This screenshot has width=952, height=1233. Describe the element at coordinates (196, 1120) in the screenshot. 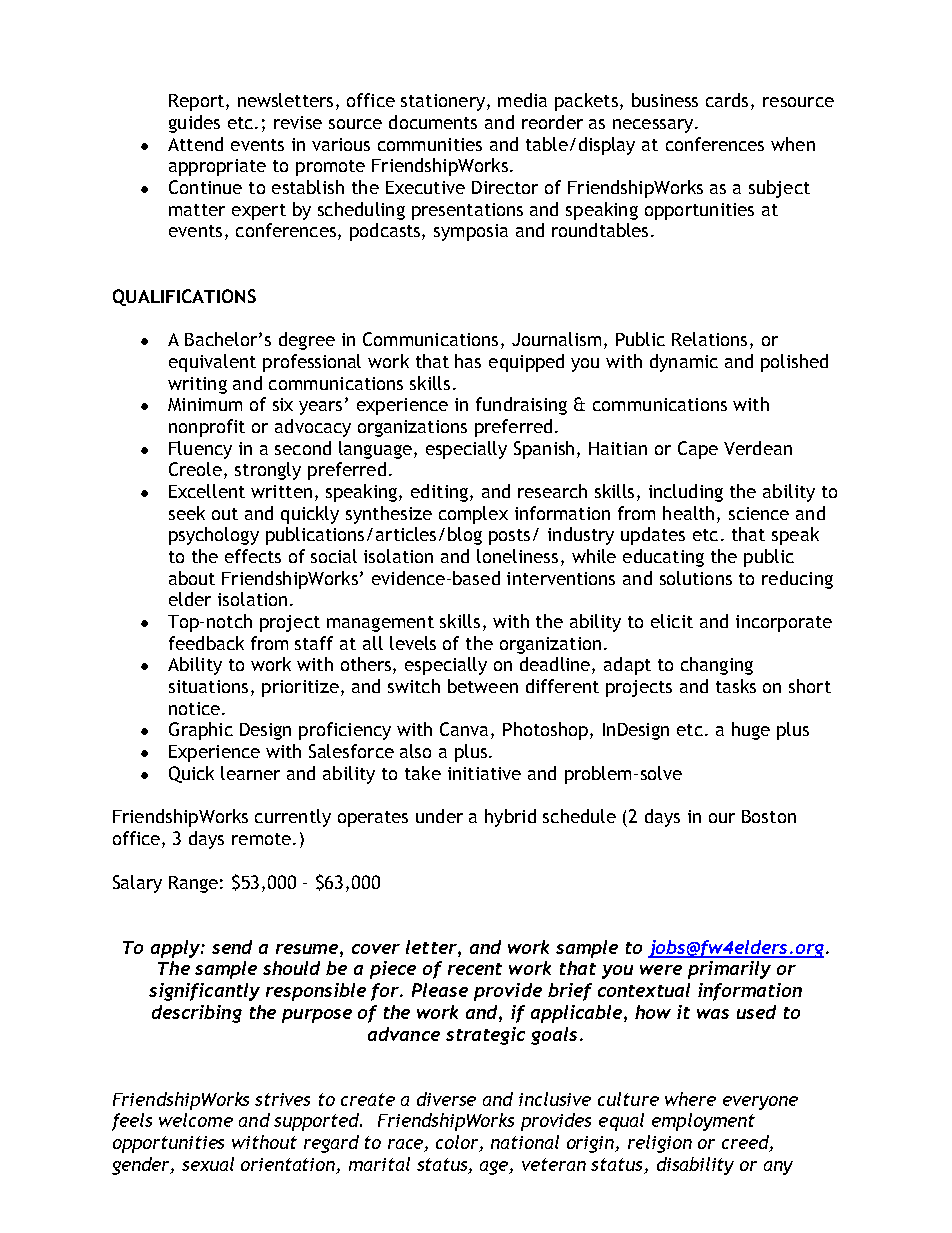

I see `welcome` at that location.
